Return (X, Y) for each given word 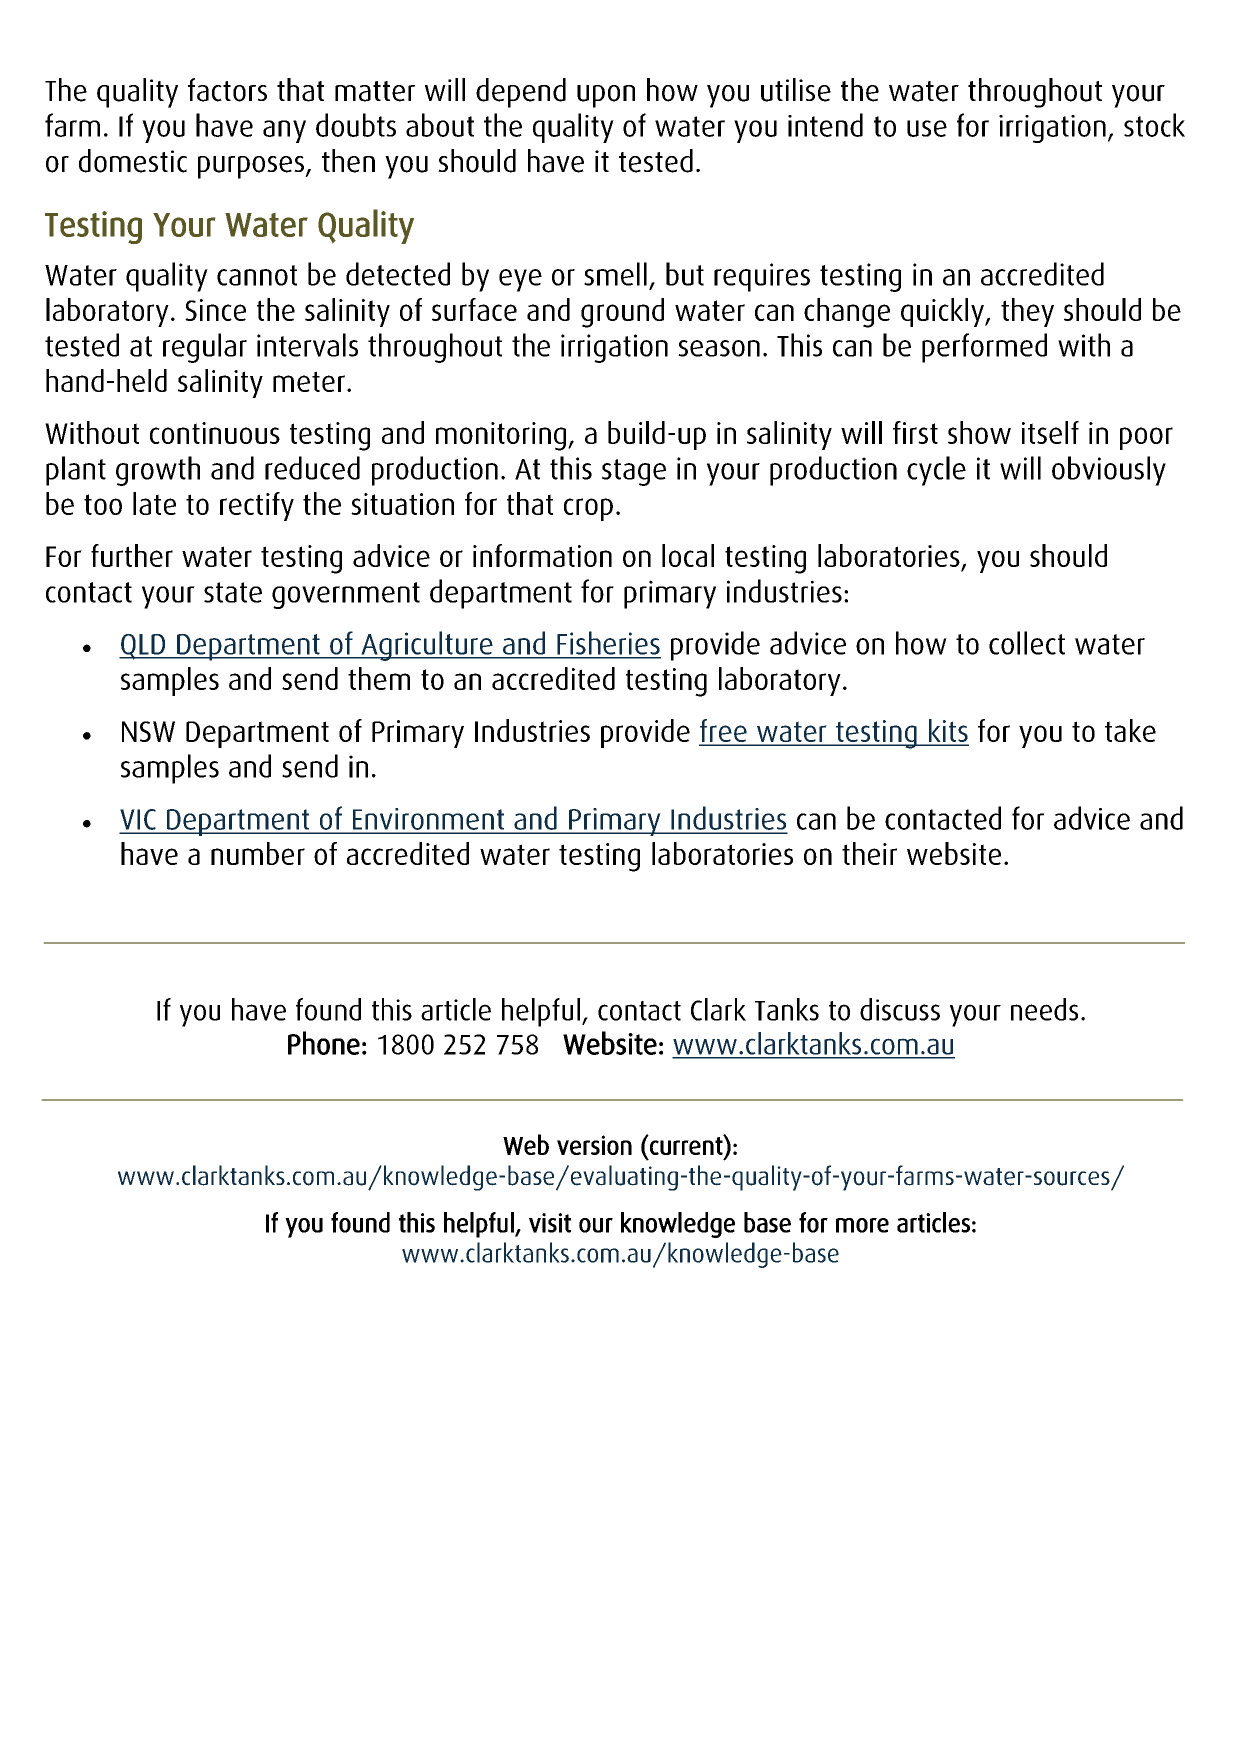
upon (606, 96)
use (927, 128)
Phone (324, 1043)
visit (550, 1223)
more (862, 1225)
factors (227, 90)
